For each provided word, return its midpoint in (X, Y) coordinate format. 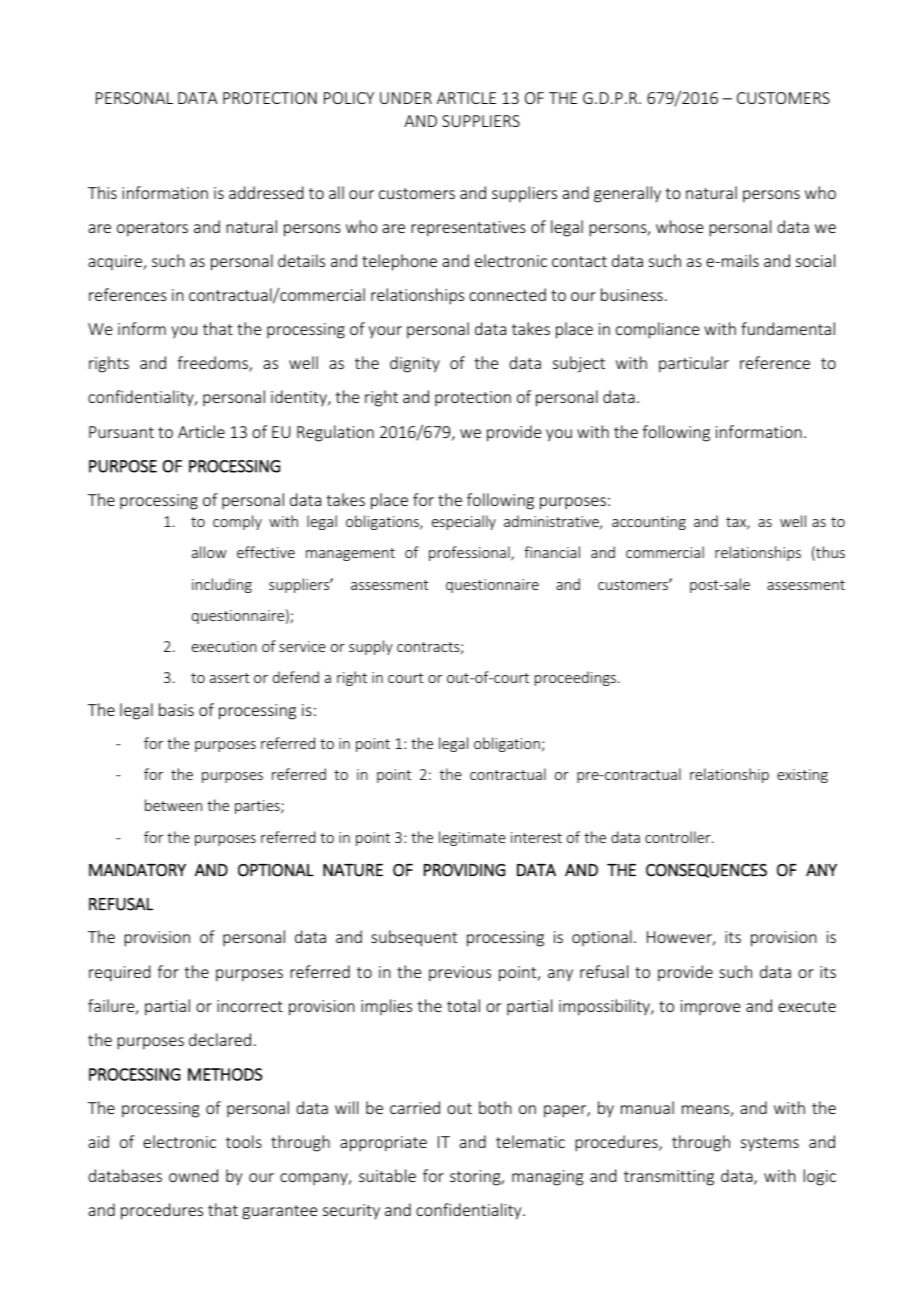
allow (209, 552)
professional (470, 553)
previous (460, 974)
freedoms (214, 364)
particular (694, 364)
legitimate (472, 838)
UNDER (406, 98)
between (173, 805)
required (119, 973)
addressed (266, 192)
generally (627, 194)
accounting (649, 523)
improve (710, 1007)
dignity (415, 364)
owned (193, 1175)
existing (802, 776)
